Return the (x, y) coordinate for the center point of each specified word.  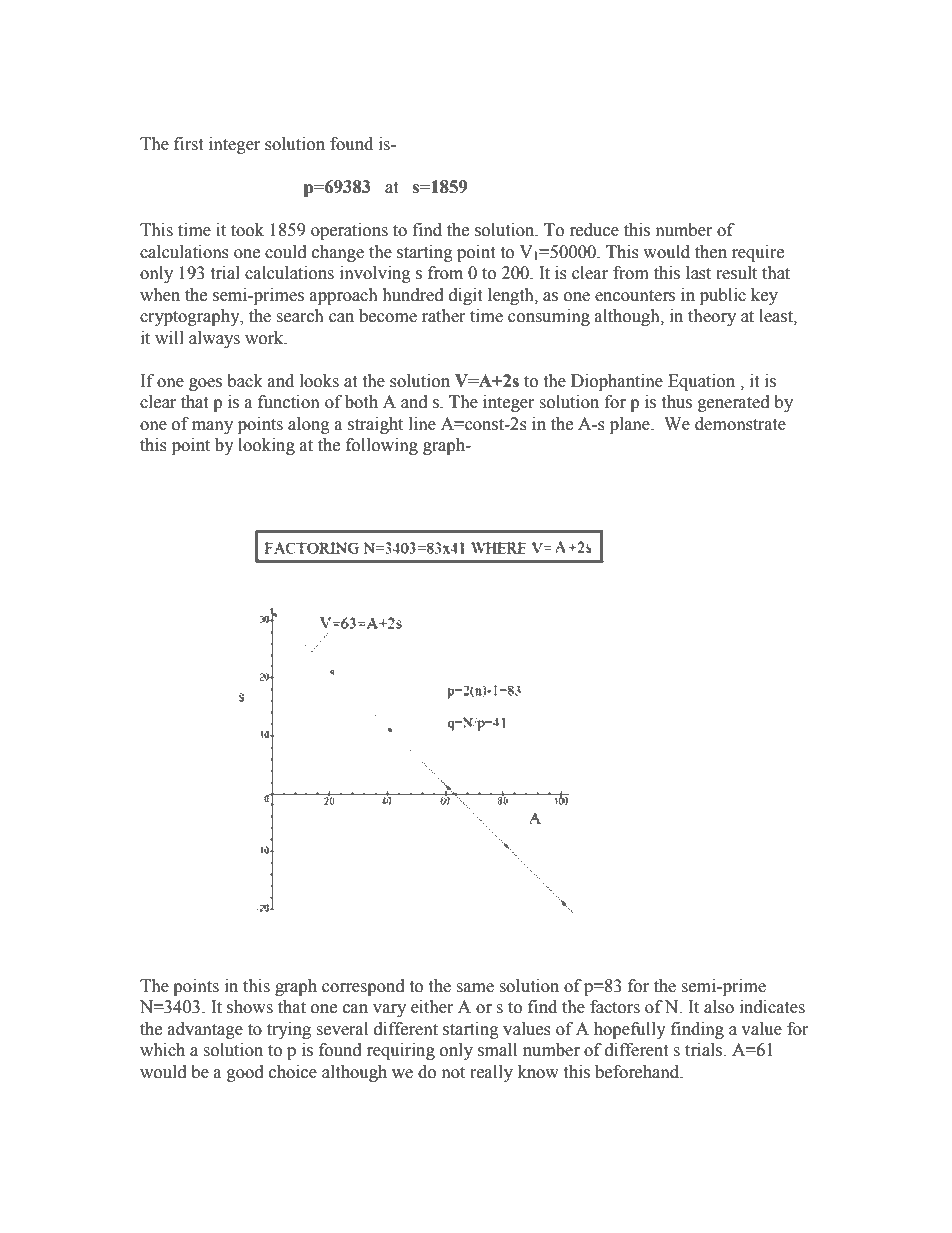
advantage (205, 1030)
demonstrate (740, 424)
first (188, 144)
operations (349, 231)
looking (266, 446)
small (497, 1050)
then (711, 252)
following (382, 446)
